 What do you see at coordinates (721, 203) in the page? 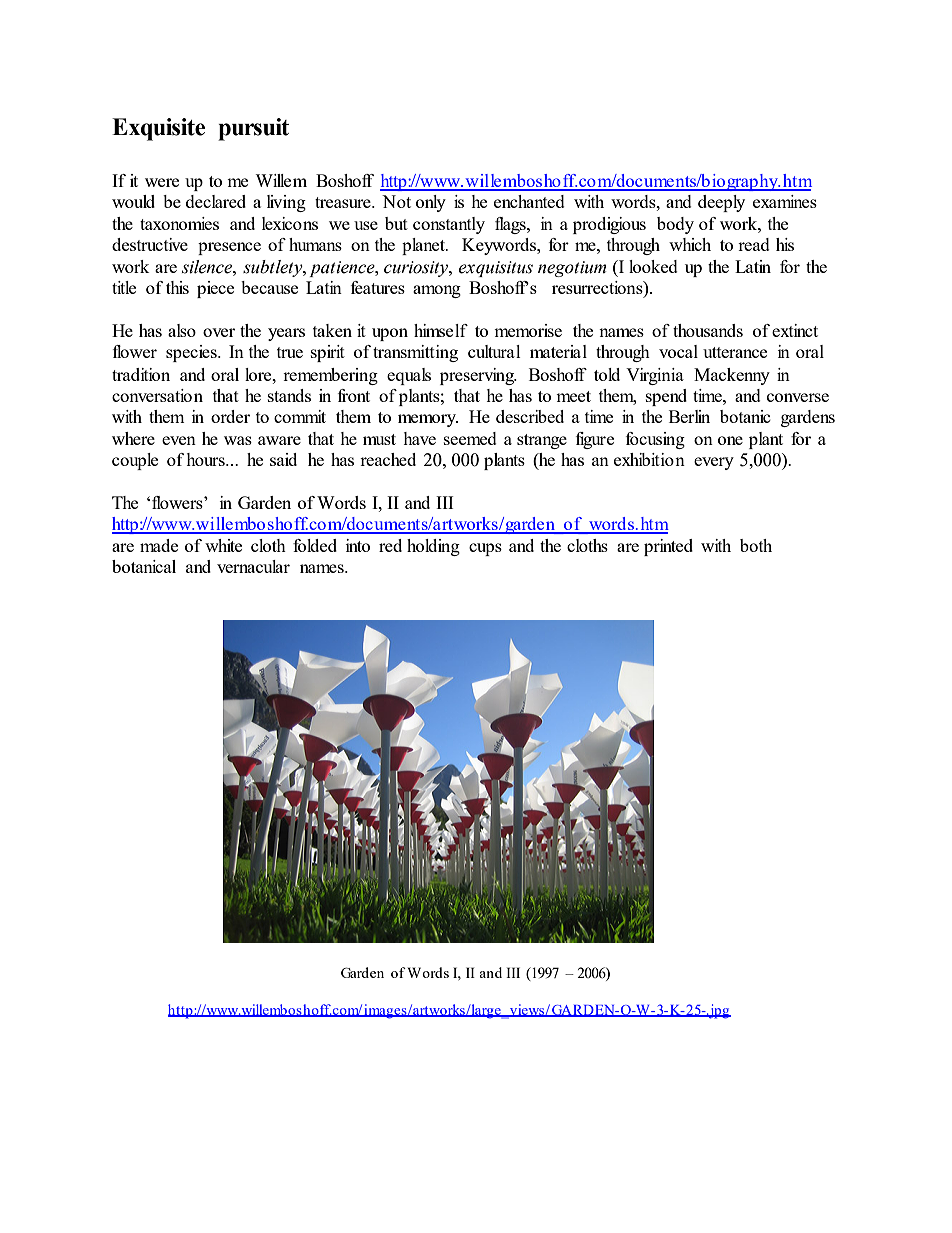
I see `deeply` at bounding box center [721, 203].
